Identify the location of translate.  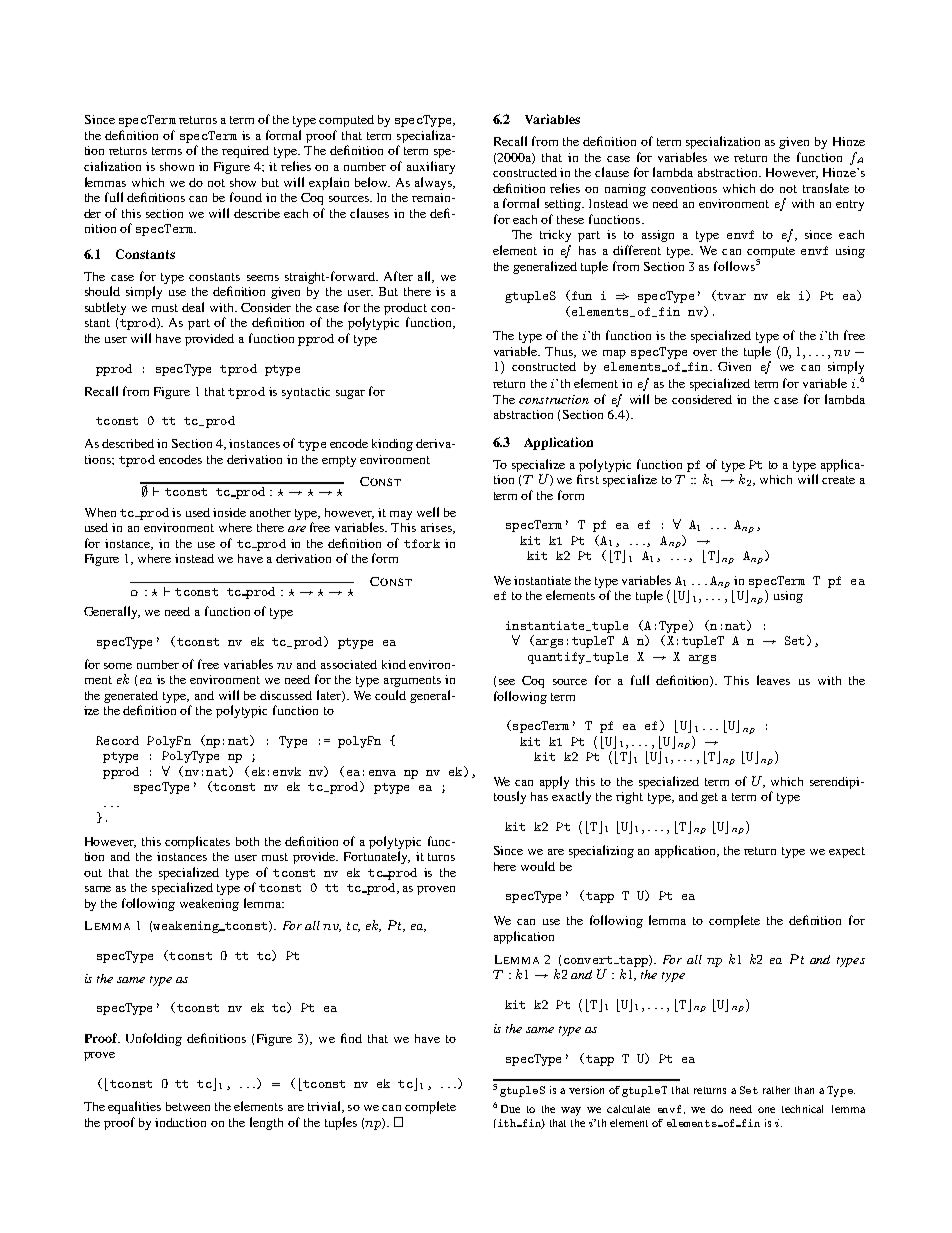
(826, 188).
